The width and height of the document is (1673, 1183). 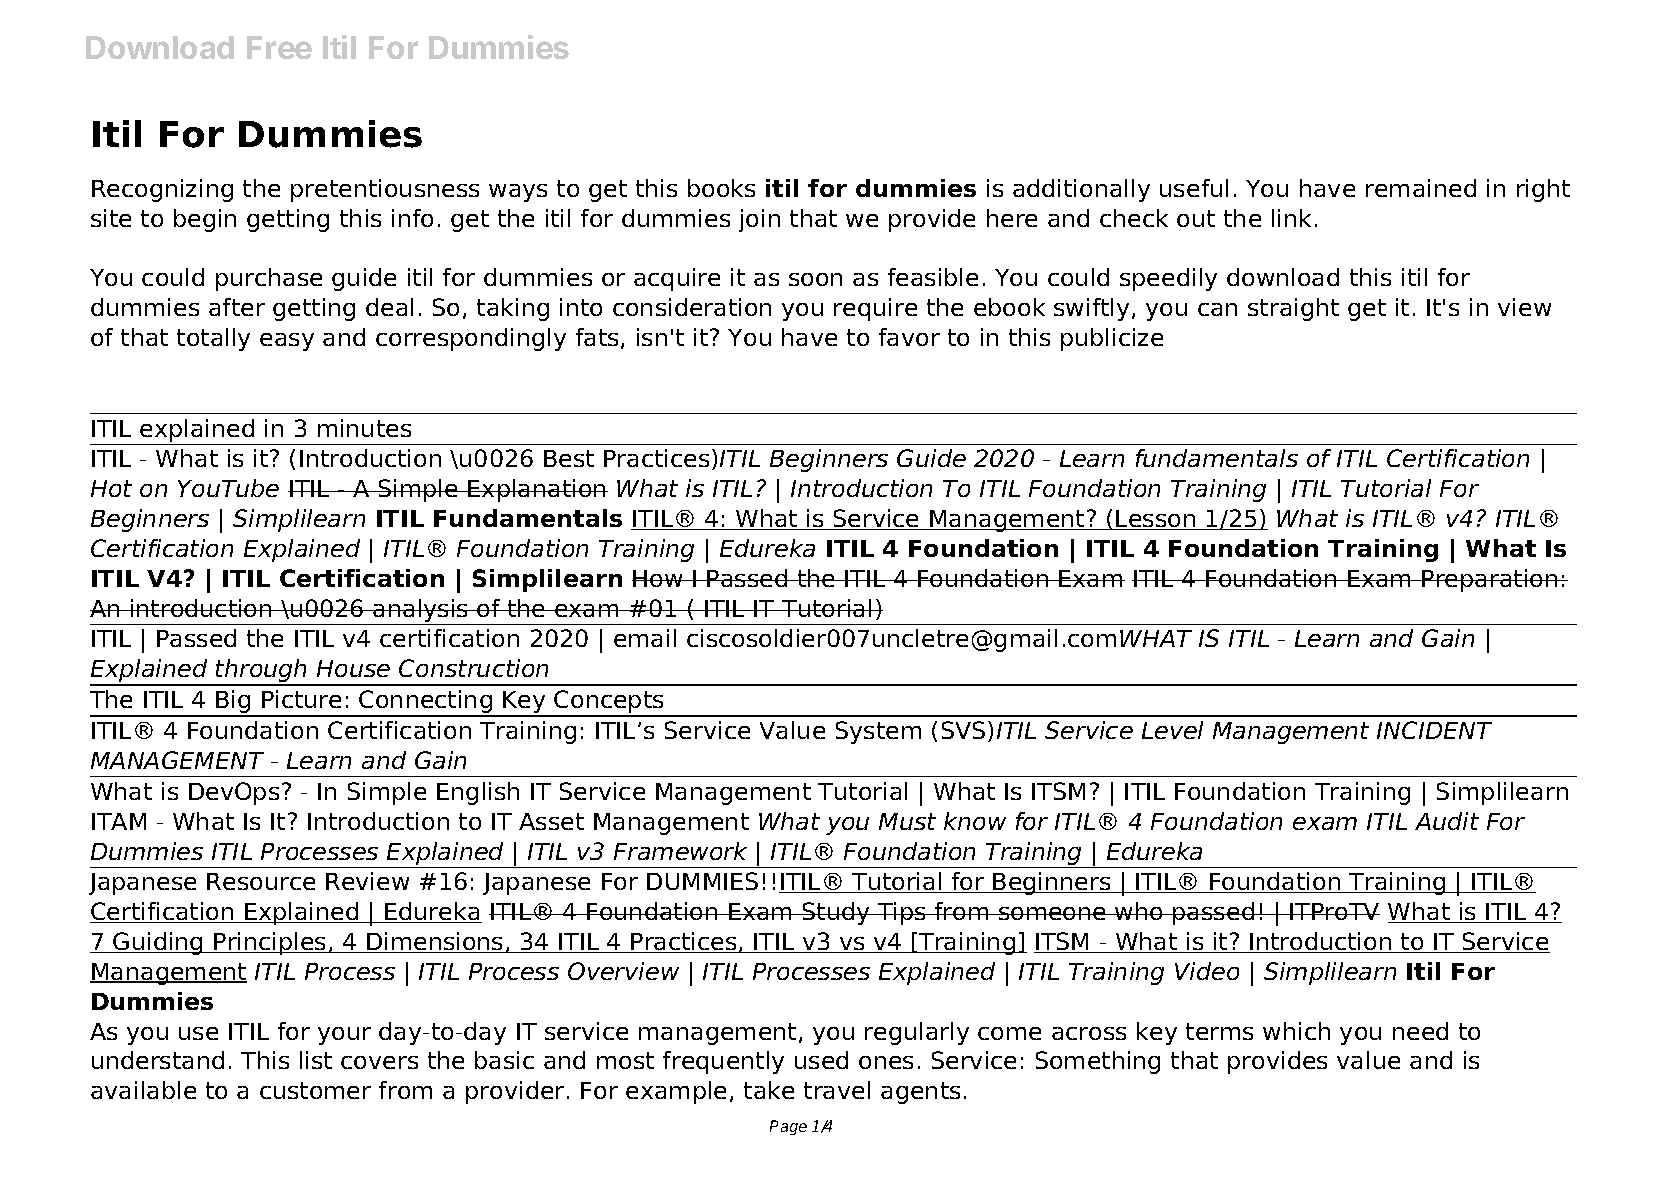 I want to click on Free, so click(x=279, y=47).
